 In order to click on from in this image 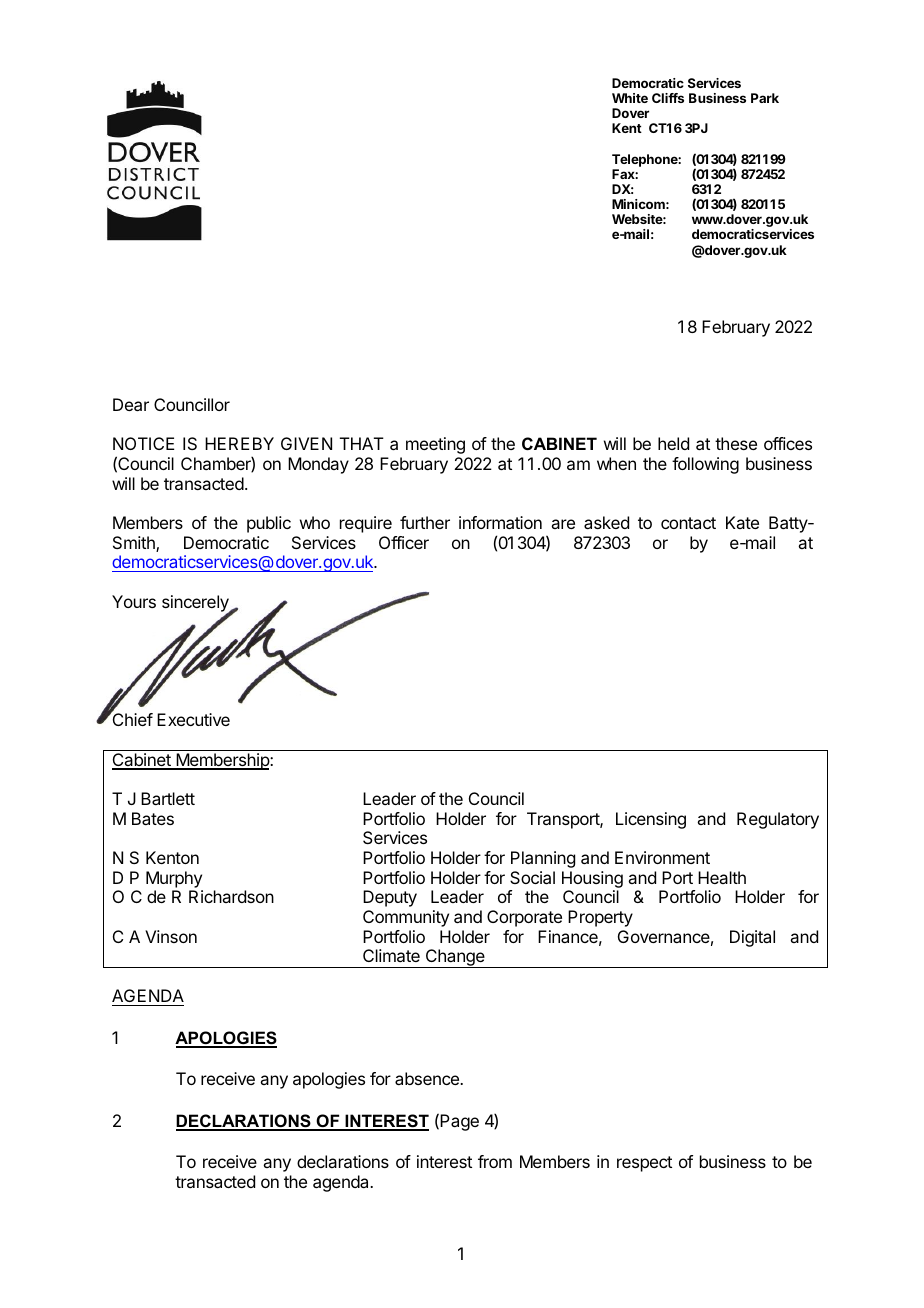, I will do `click(495, 1161)`.
